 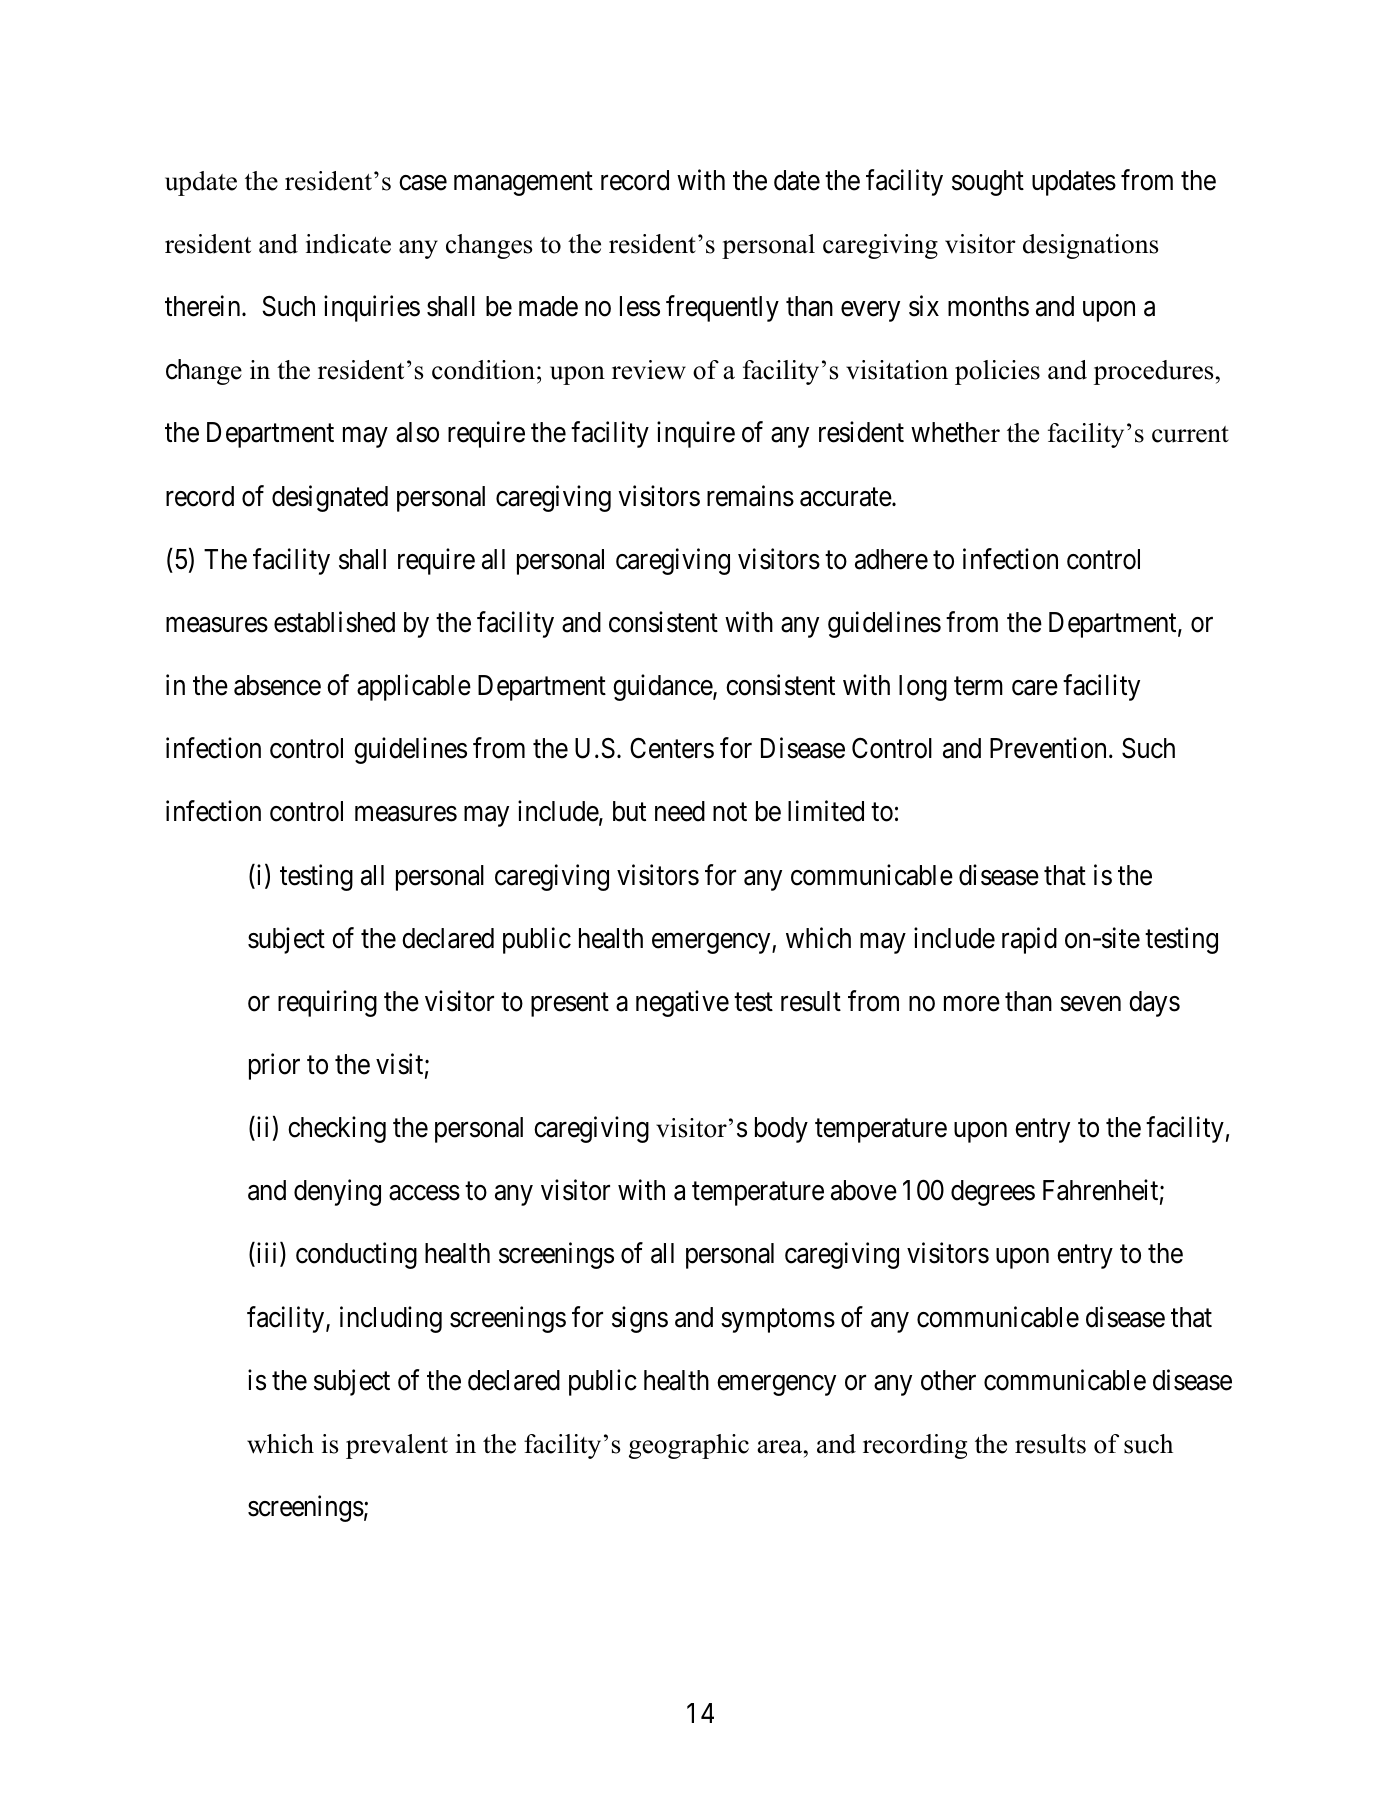 I want to click on established, so click(x=334, y=622).
